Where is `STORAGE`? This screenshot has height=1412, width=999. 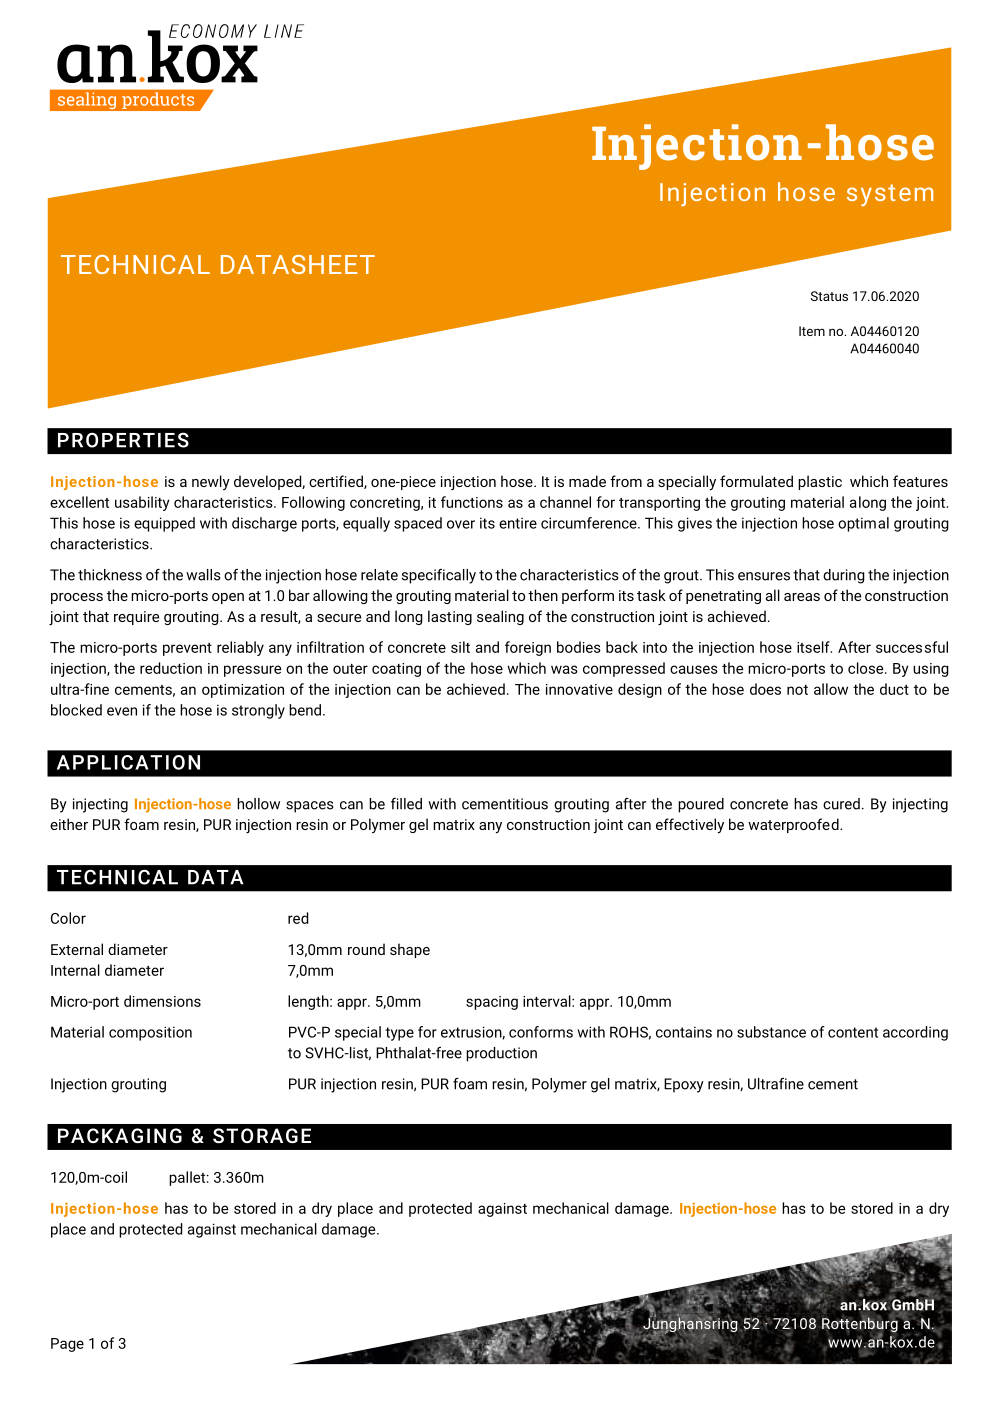
STORAGE is located at coordinates (262, 1135).
